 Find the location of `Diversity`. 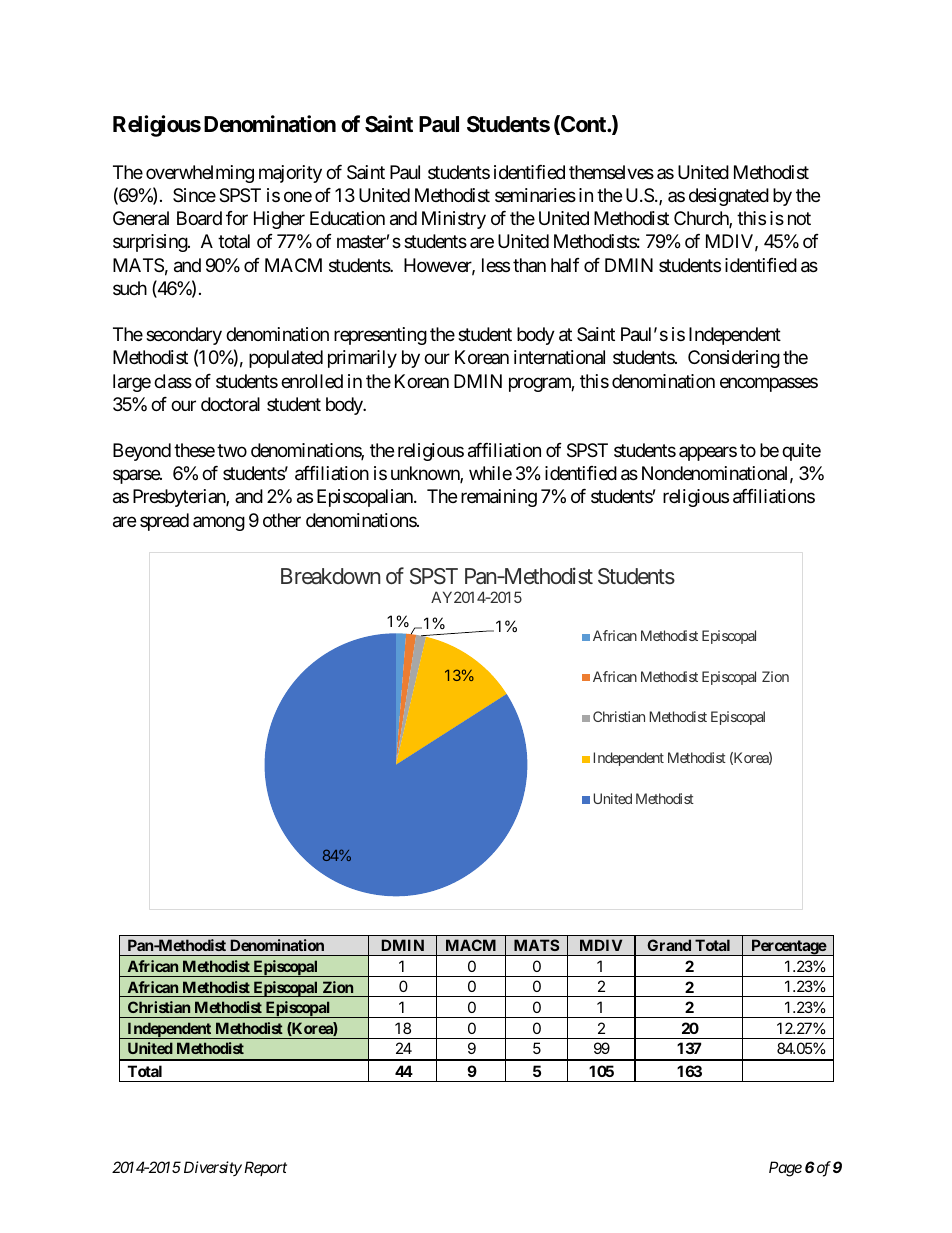

Diversity is located at coordinates (213, 1168).
